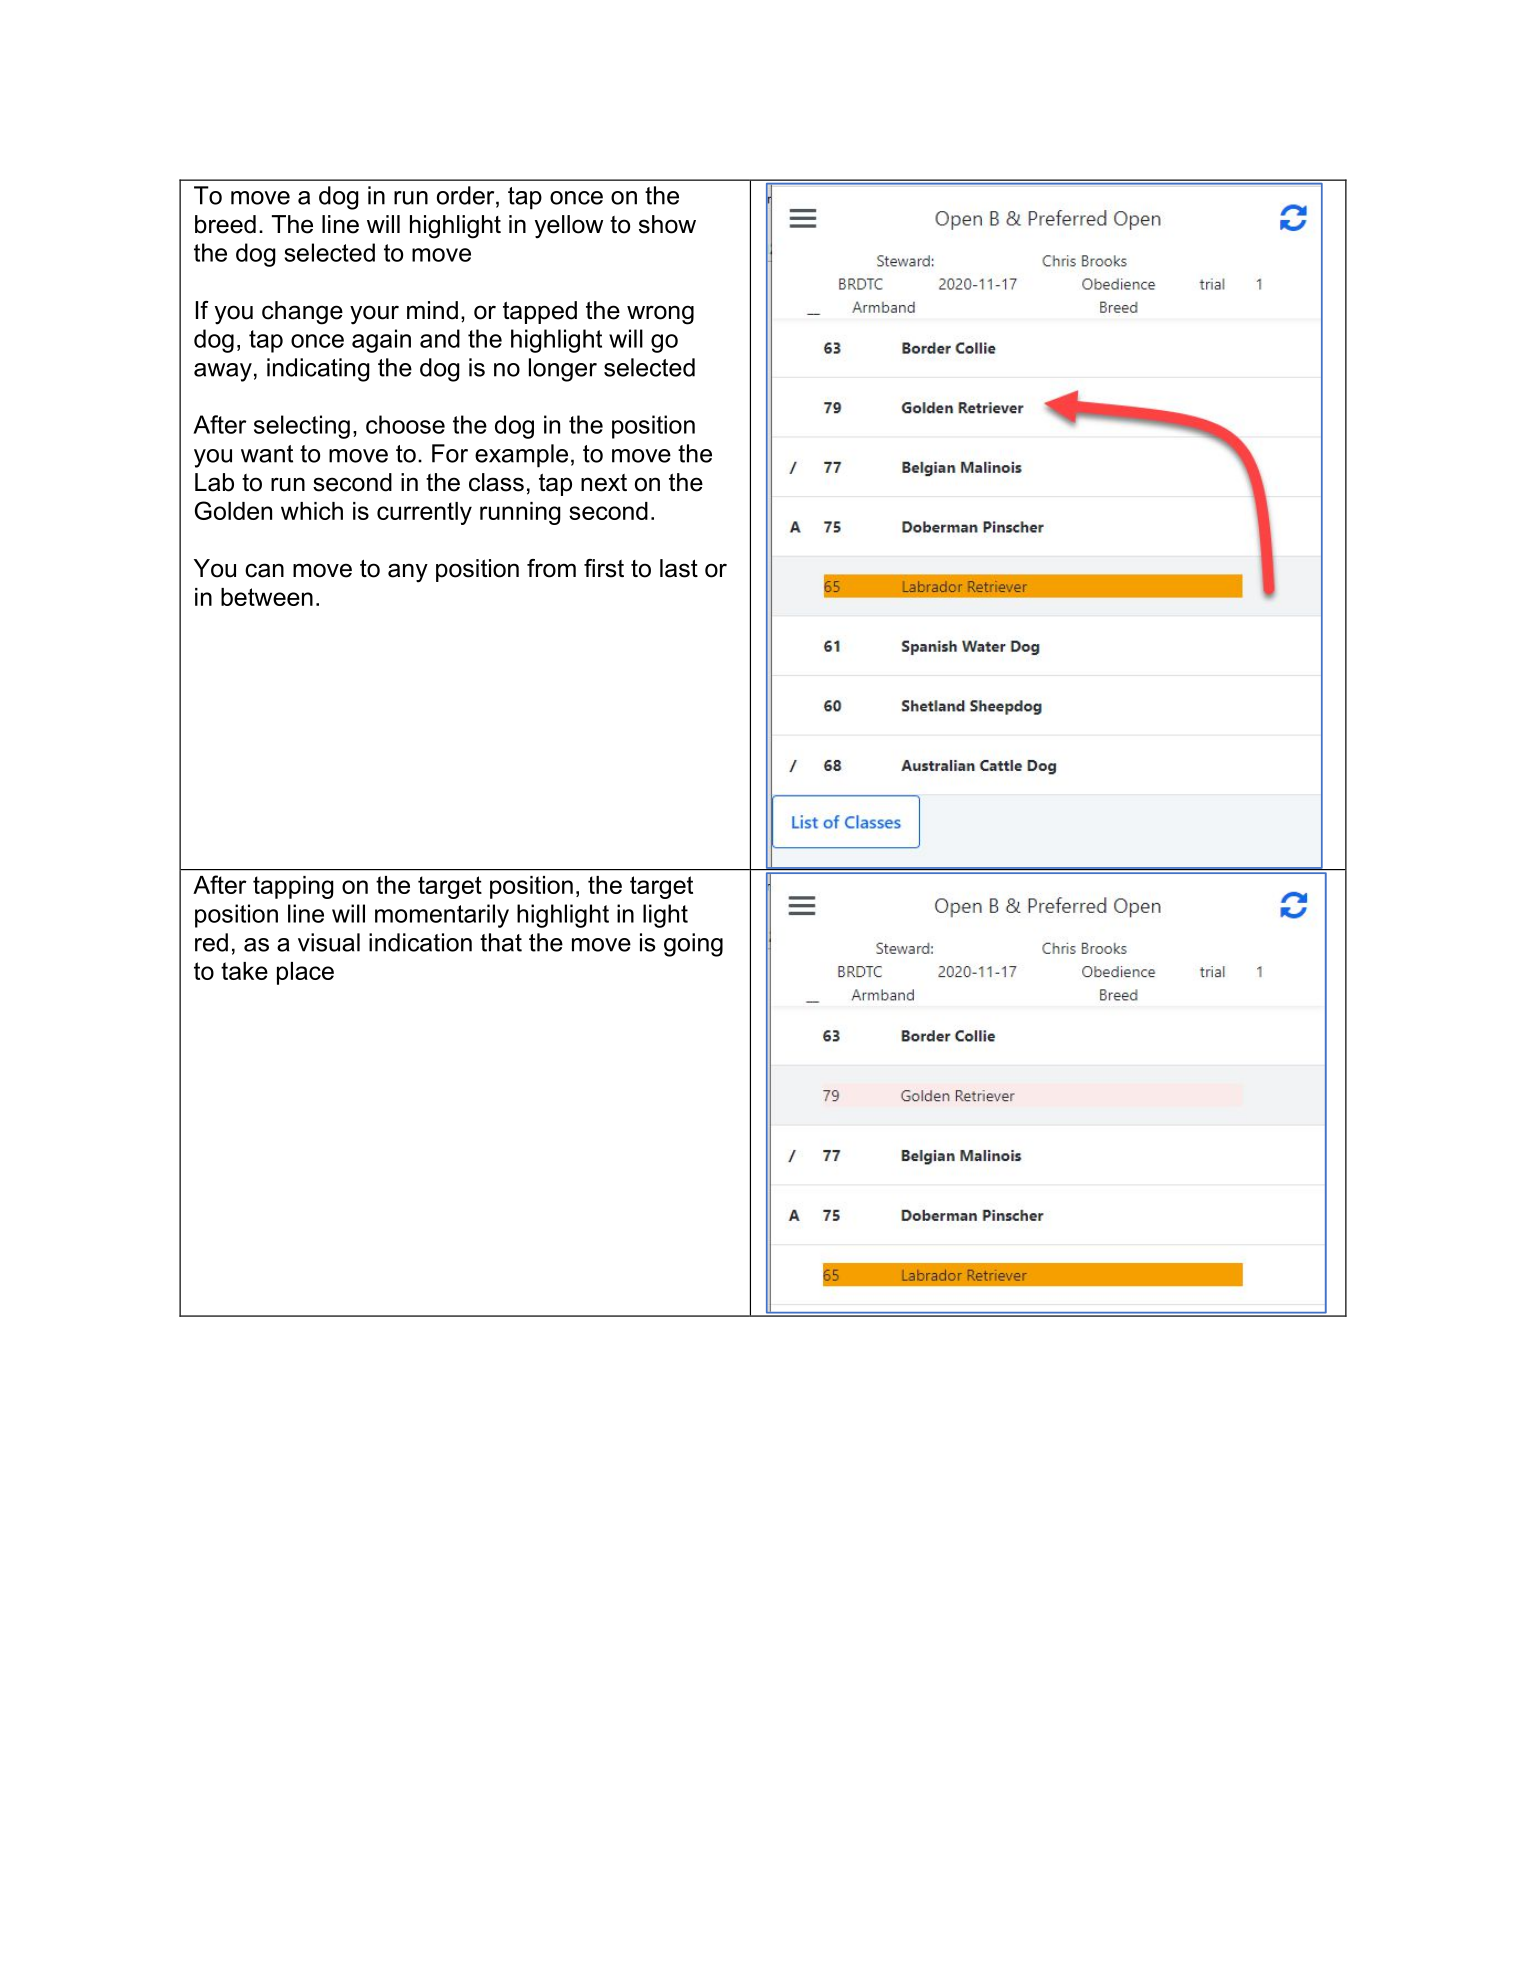  I want to click on show, so click(667, 224).
